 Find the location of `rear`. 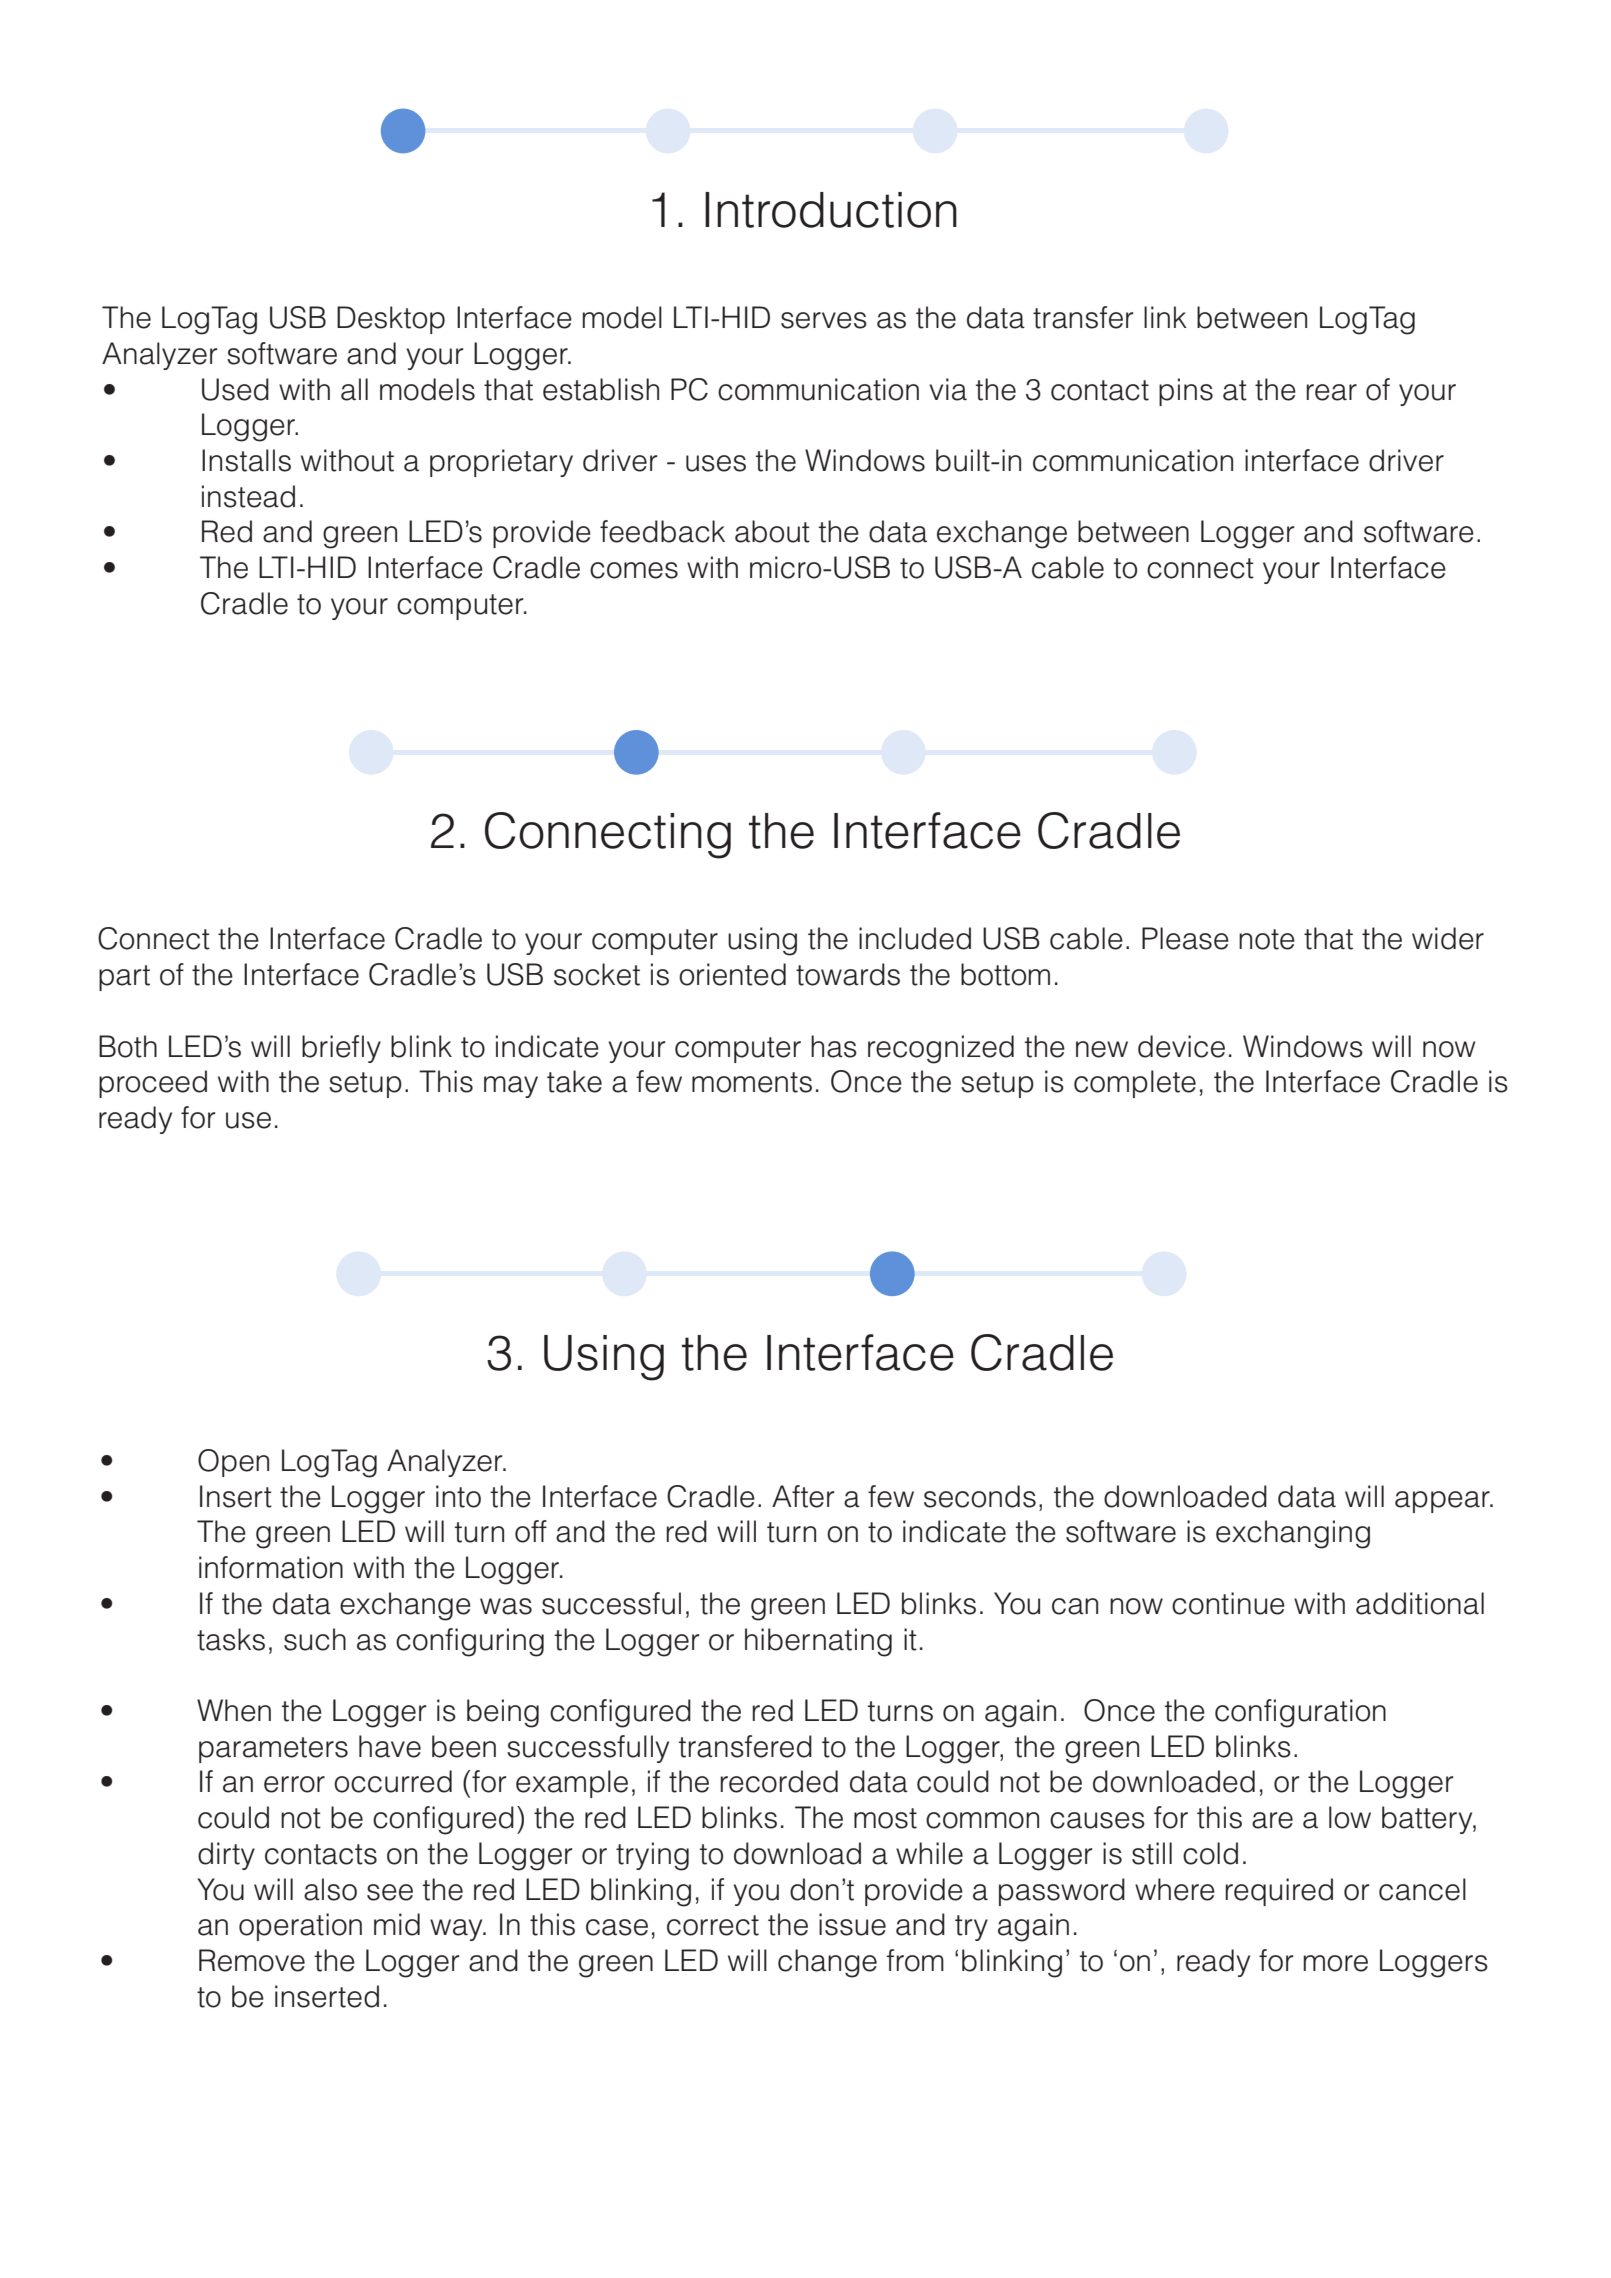

rear is located at coordinates (1331, 392).
